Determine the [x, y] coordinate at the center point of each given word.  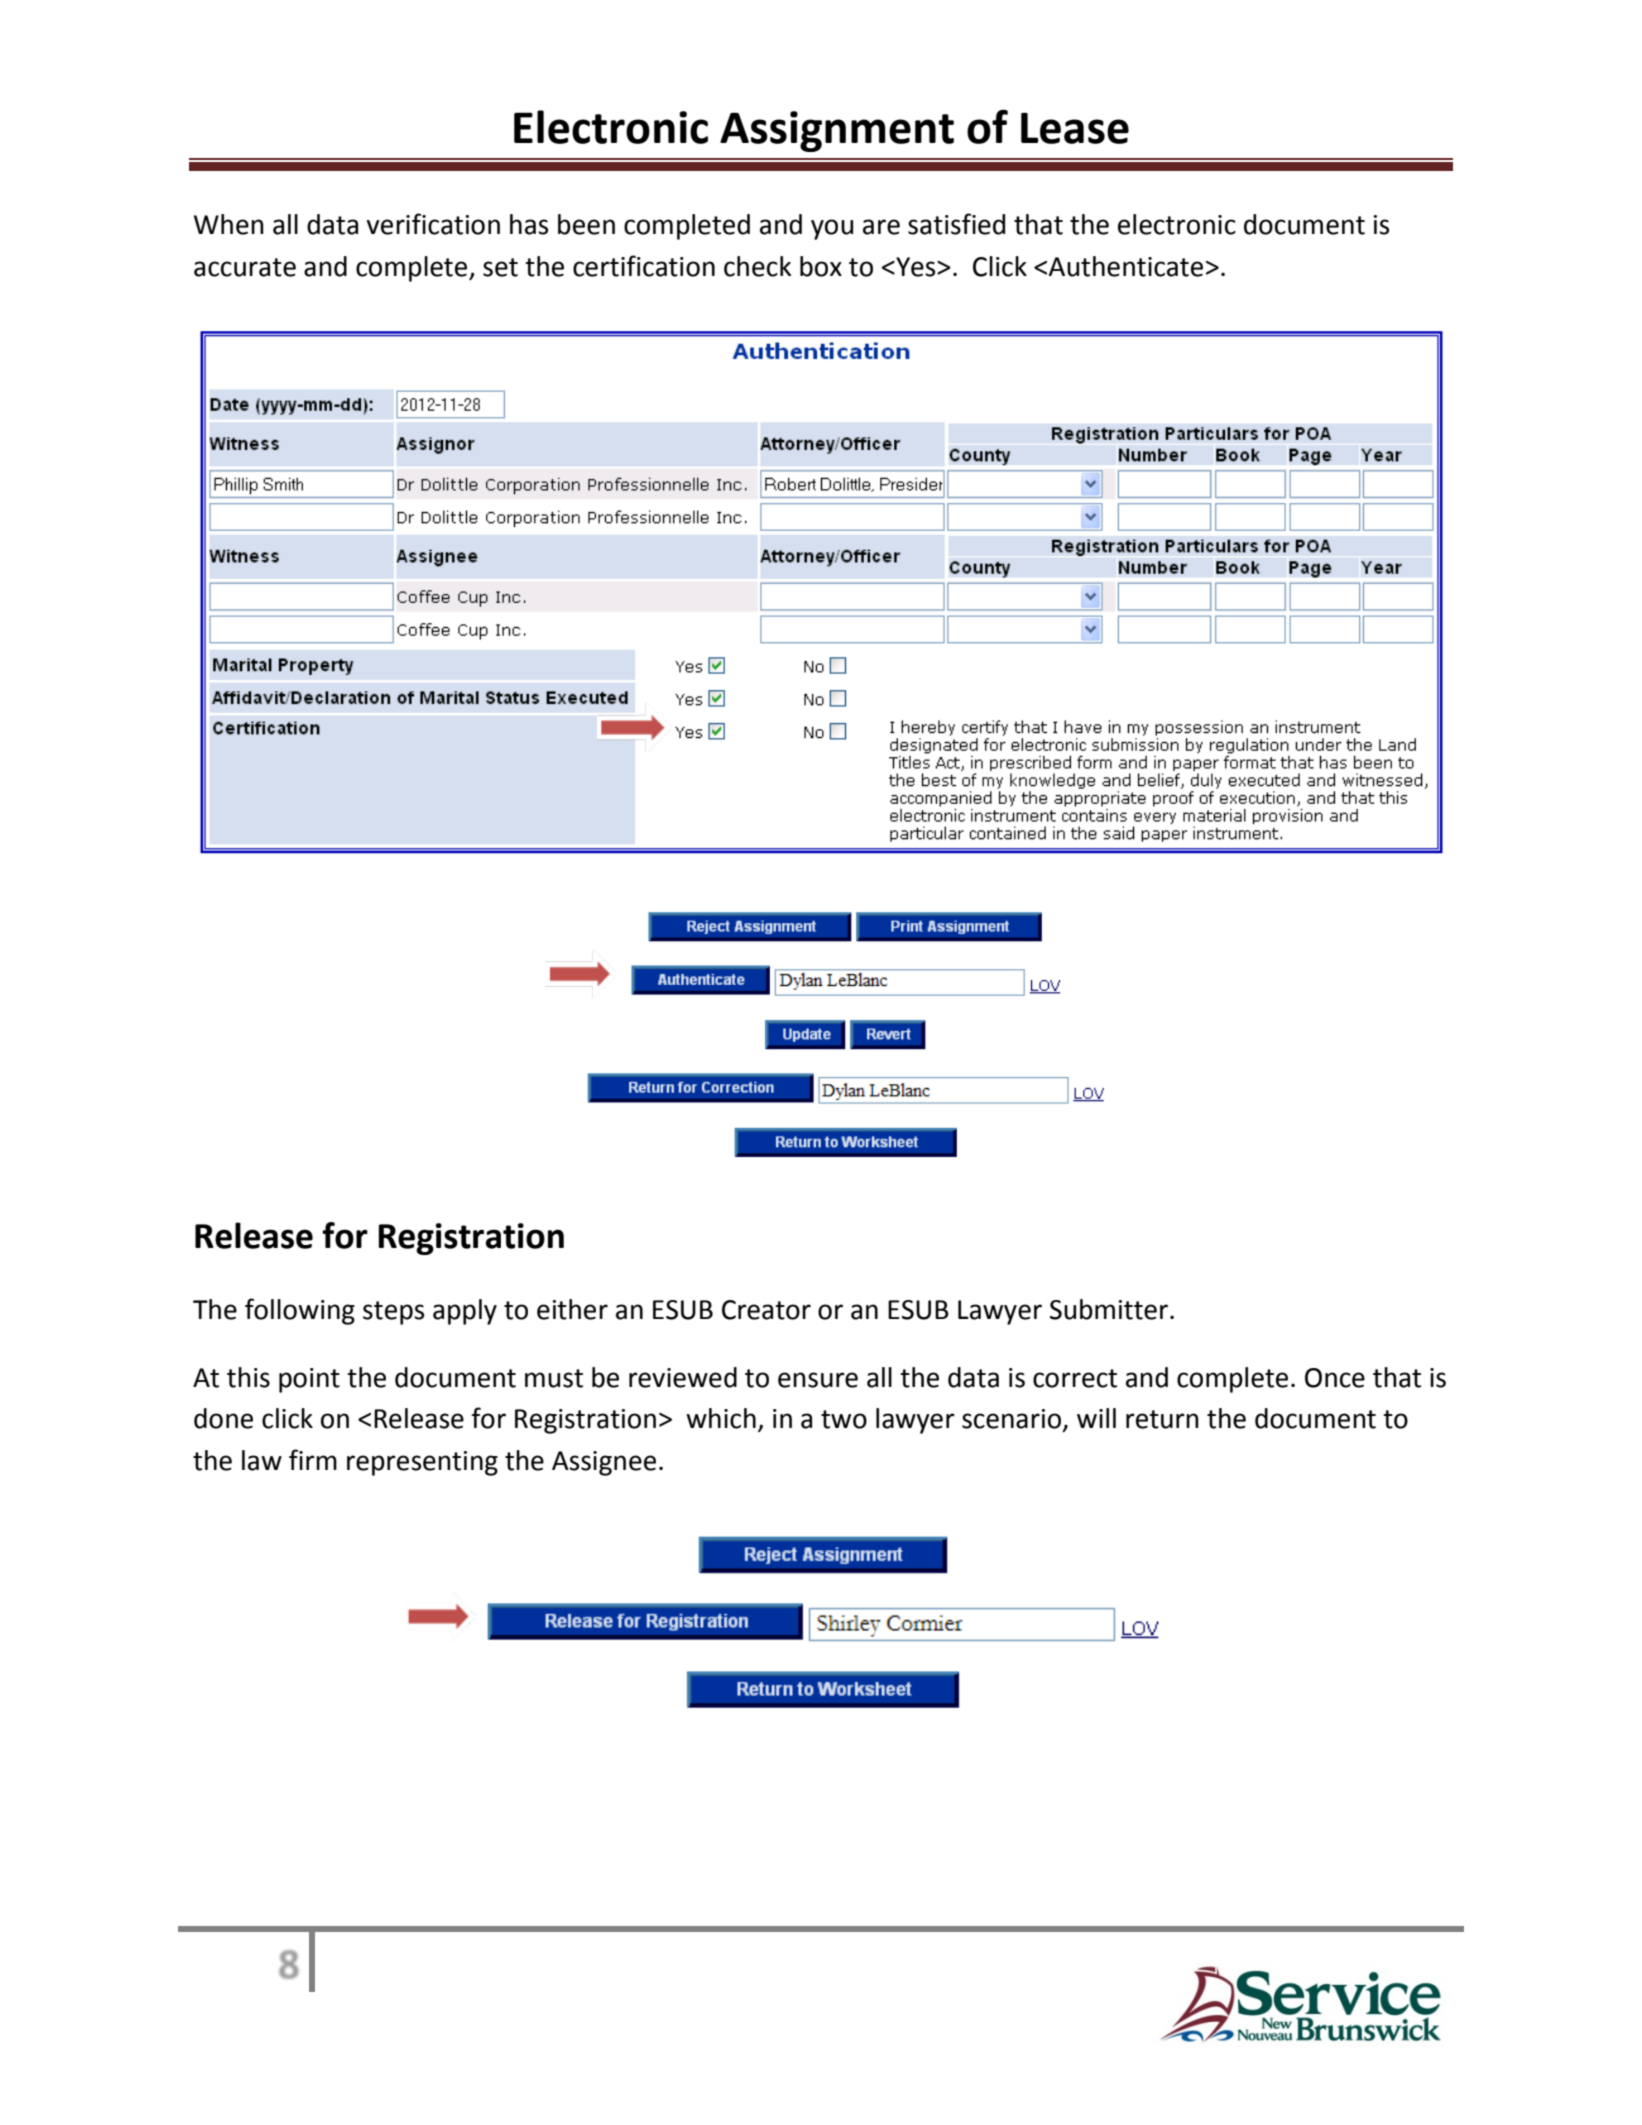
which [721, 1418]
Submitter [1109, 1309]
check [758, 266]
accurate [245, 267]
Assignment [837, 131]
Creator [766, 1310]
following [300, 1311]
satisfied [956, 224]
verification [433, 224]
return [1162, 1419]
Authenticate [1125, 266]
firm [313, 1459]
